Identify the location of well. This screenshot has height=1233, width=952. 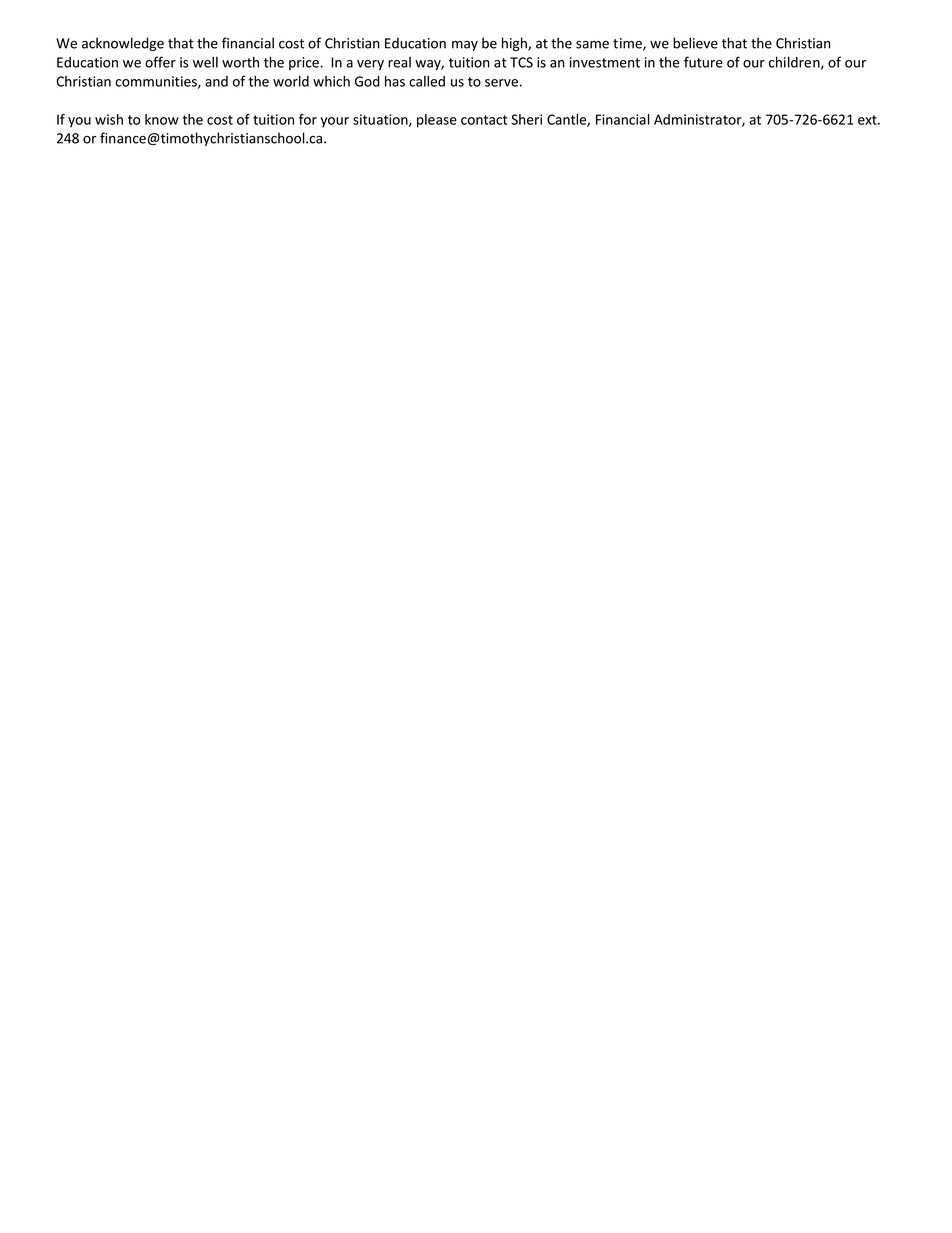
(205, 62).
